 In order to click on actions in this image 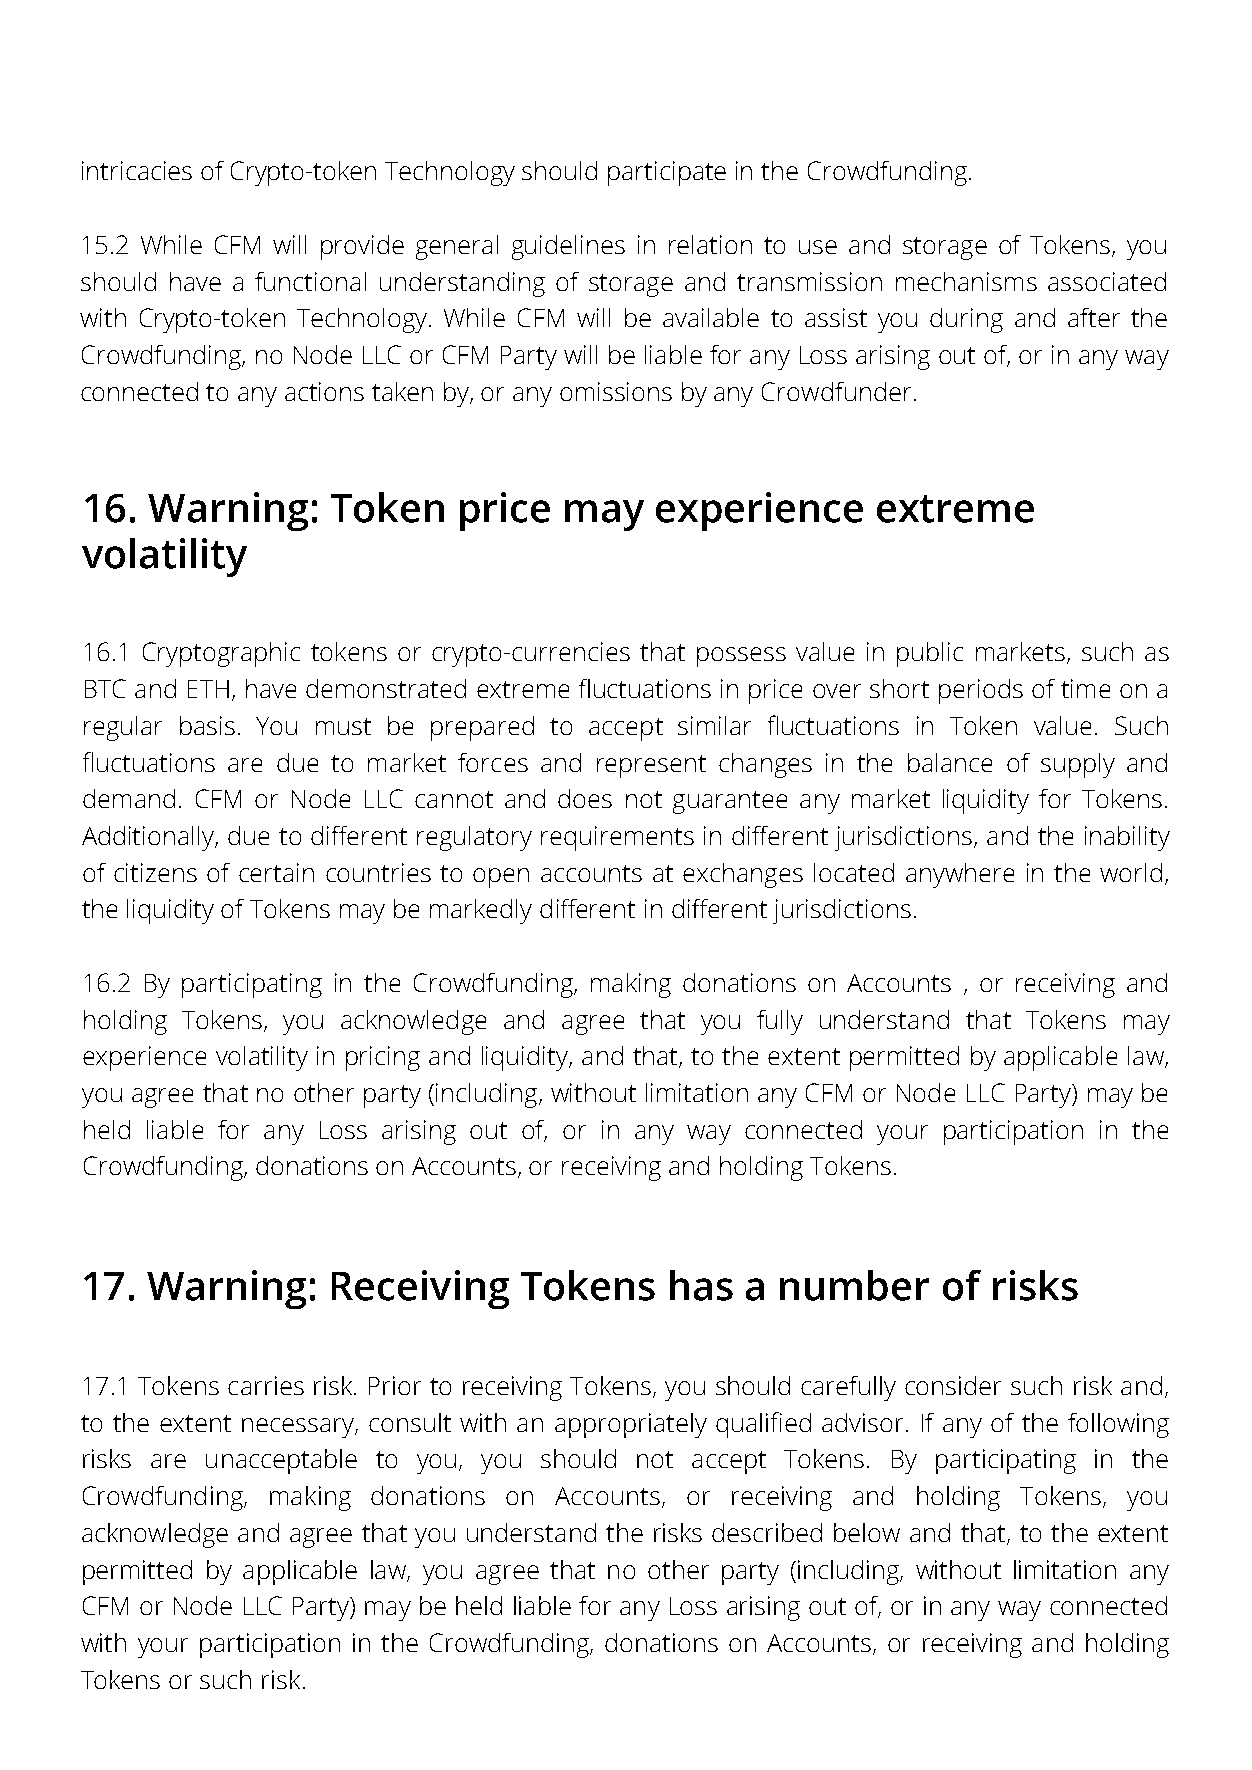, I will do `click(324, 391)`.
